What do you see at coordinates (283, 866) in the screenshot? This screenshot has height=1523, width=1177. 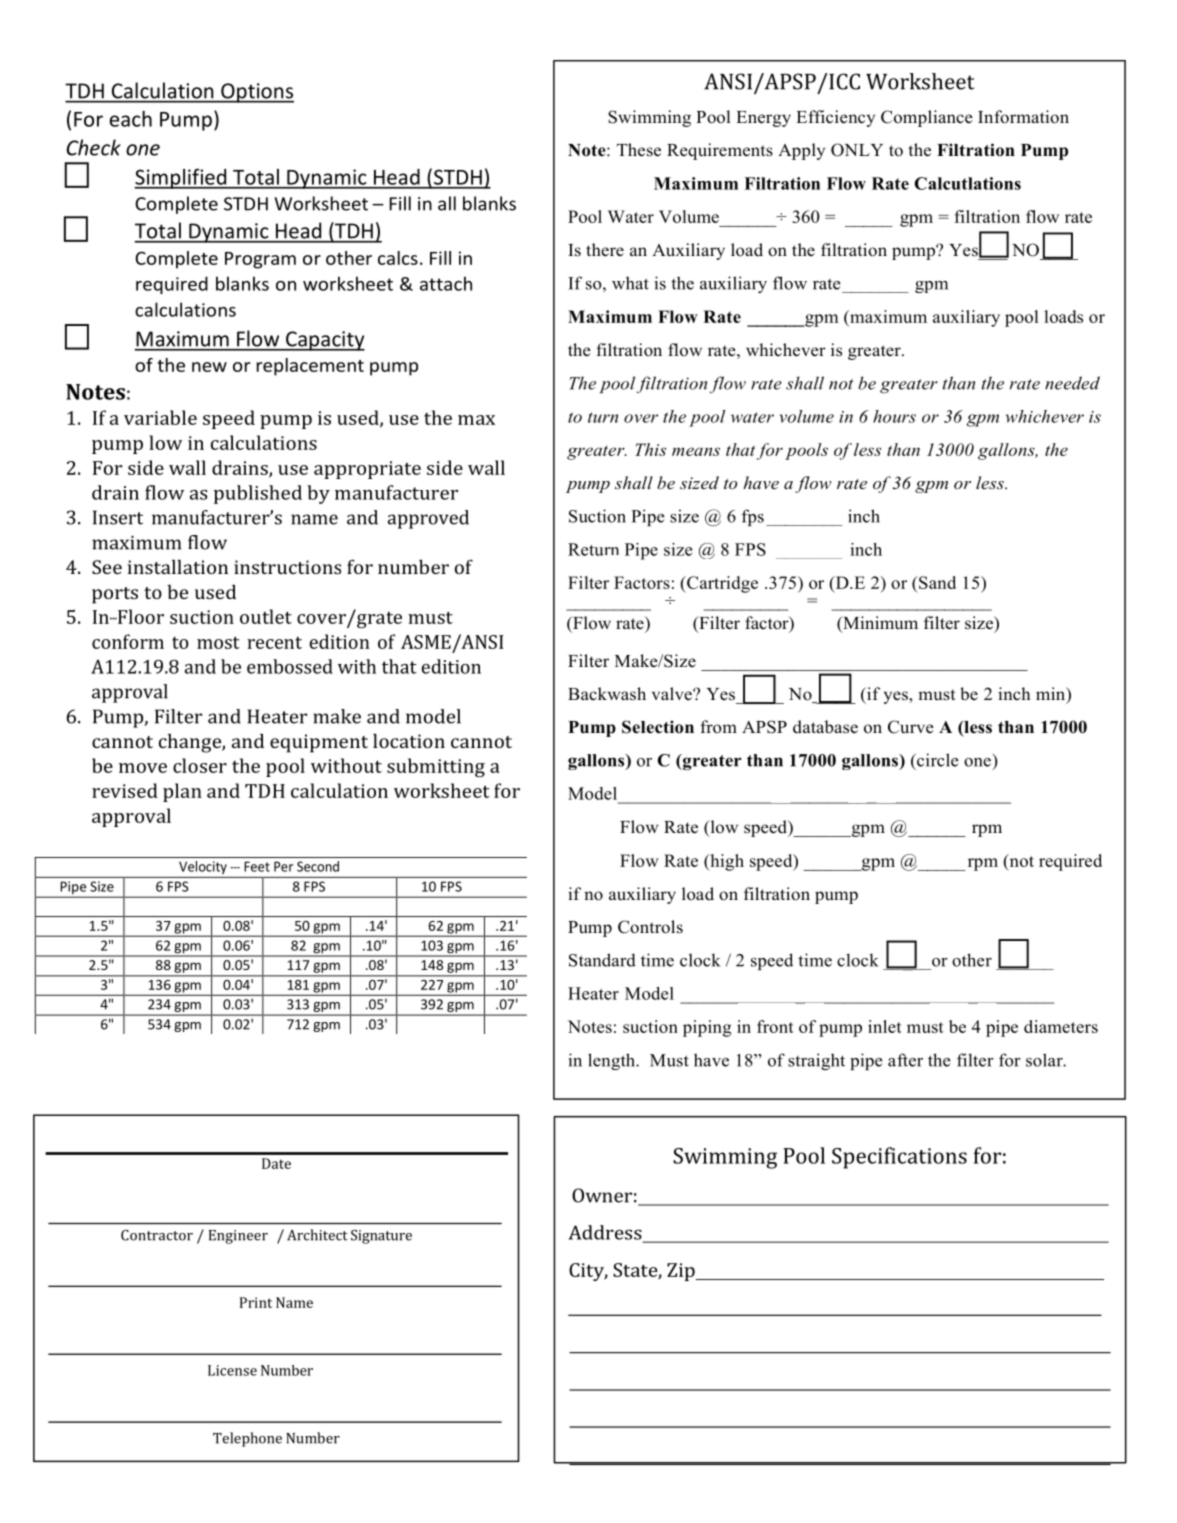 I see `Per` at bounding box center [283, 866].
